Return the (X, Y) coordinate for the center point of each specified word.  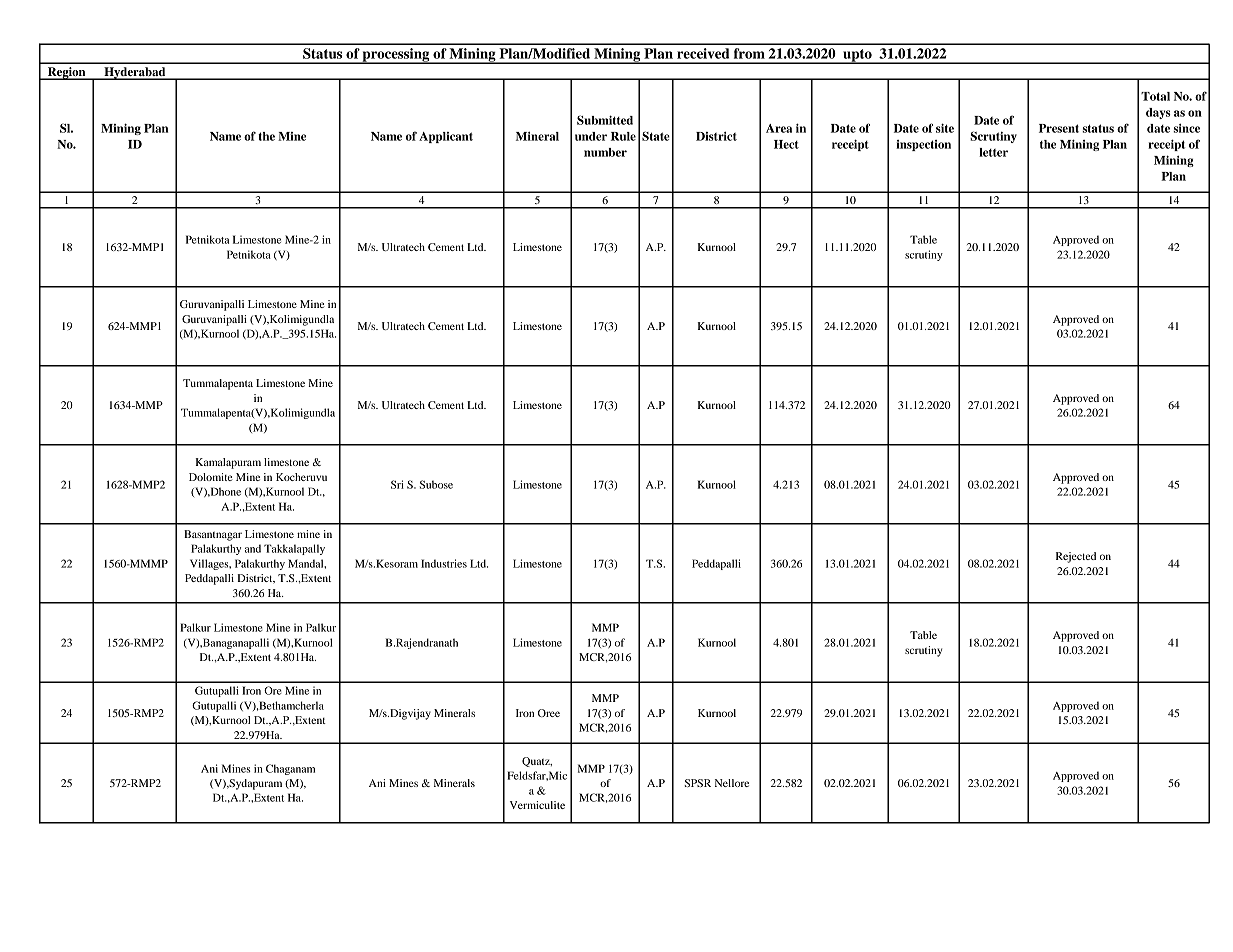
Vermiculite (537, 805)
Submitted (605, 120)
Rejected (1076, 557)
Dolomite (211, 477)
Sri (397, 484)
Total (1155, 96)
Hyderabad (135, 73)
